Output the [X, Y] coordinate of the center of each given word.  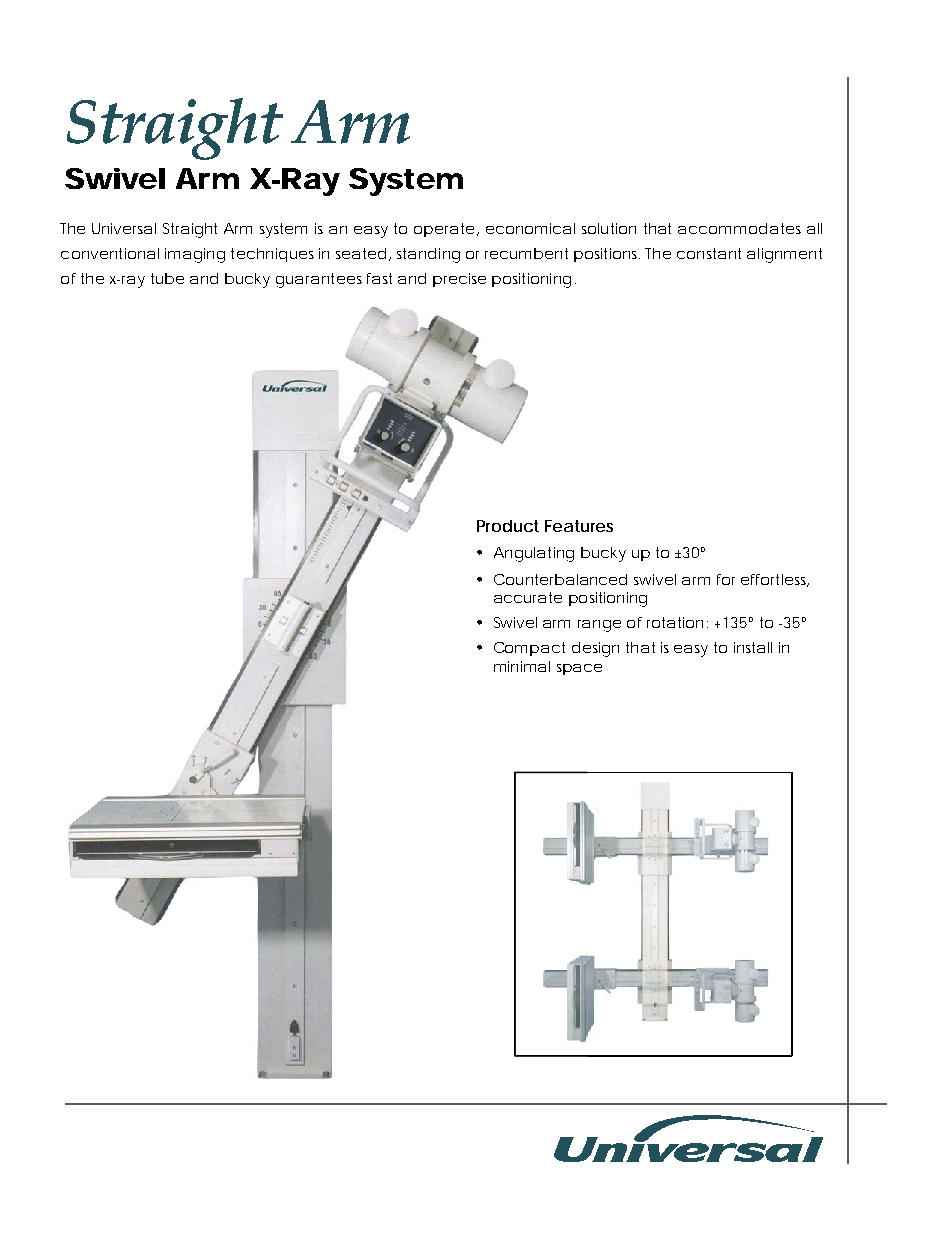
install [753, 647]
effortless [774, 580]
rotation [675, 622]
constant [709, 253]
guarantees [319, 280]
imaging [194, 255]
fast [379, 278]
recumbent [526, 253]
